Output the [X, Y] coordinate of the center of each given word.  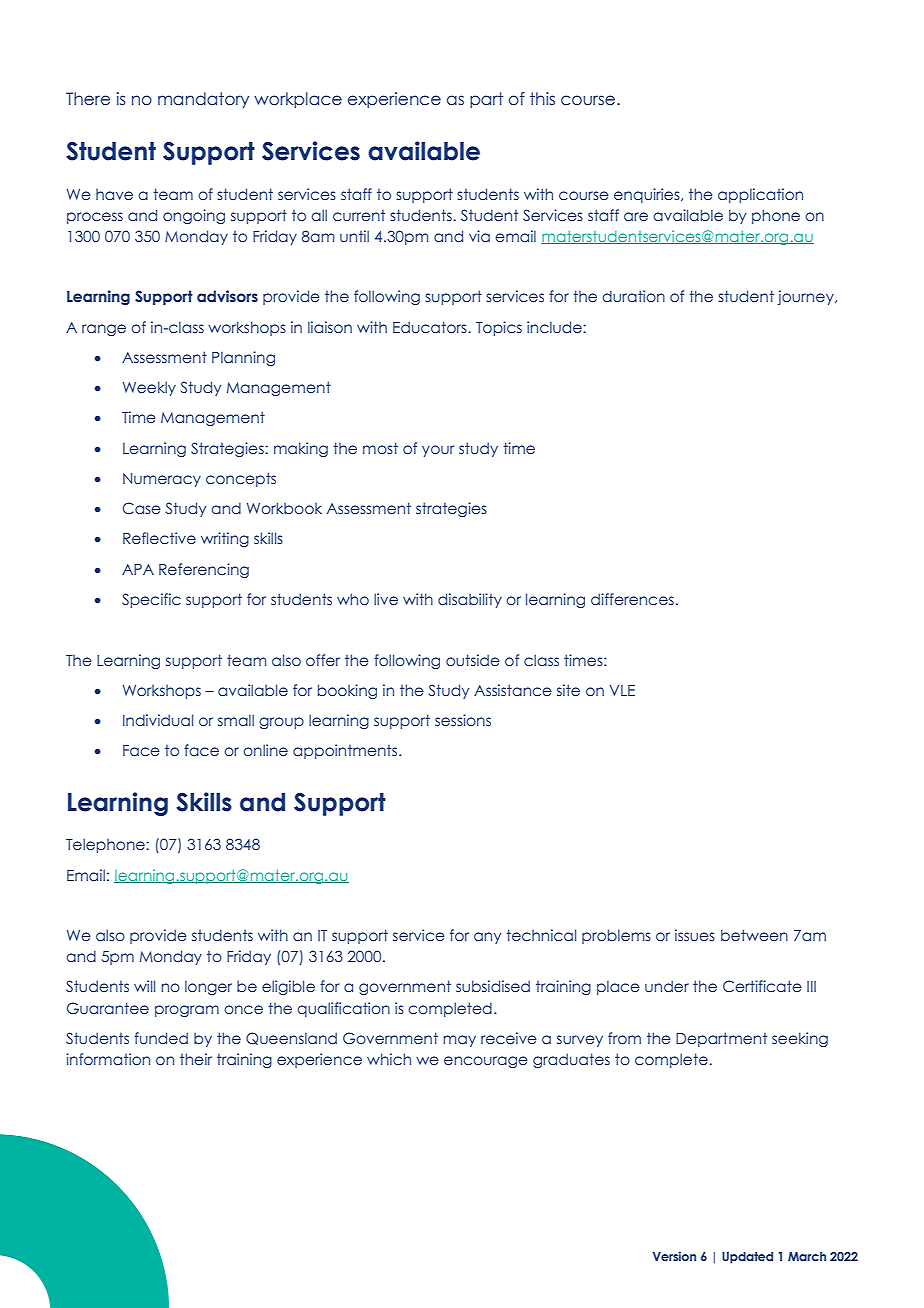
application [760, 195]
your [438, 451]
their [196, 1059]
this [542, 98]
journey [807, 297]
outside [473, 660]
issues [695, 935]
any [487, 938]
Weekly [149, 388]
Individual [158, 720]
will [144, 986]
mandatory [203, 100]
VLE [622, 690]
